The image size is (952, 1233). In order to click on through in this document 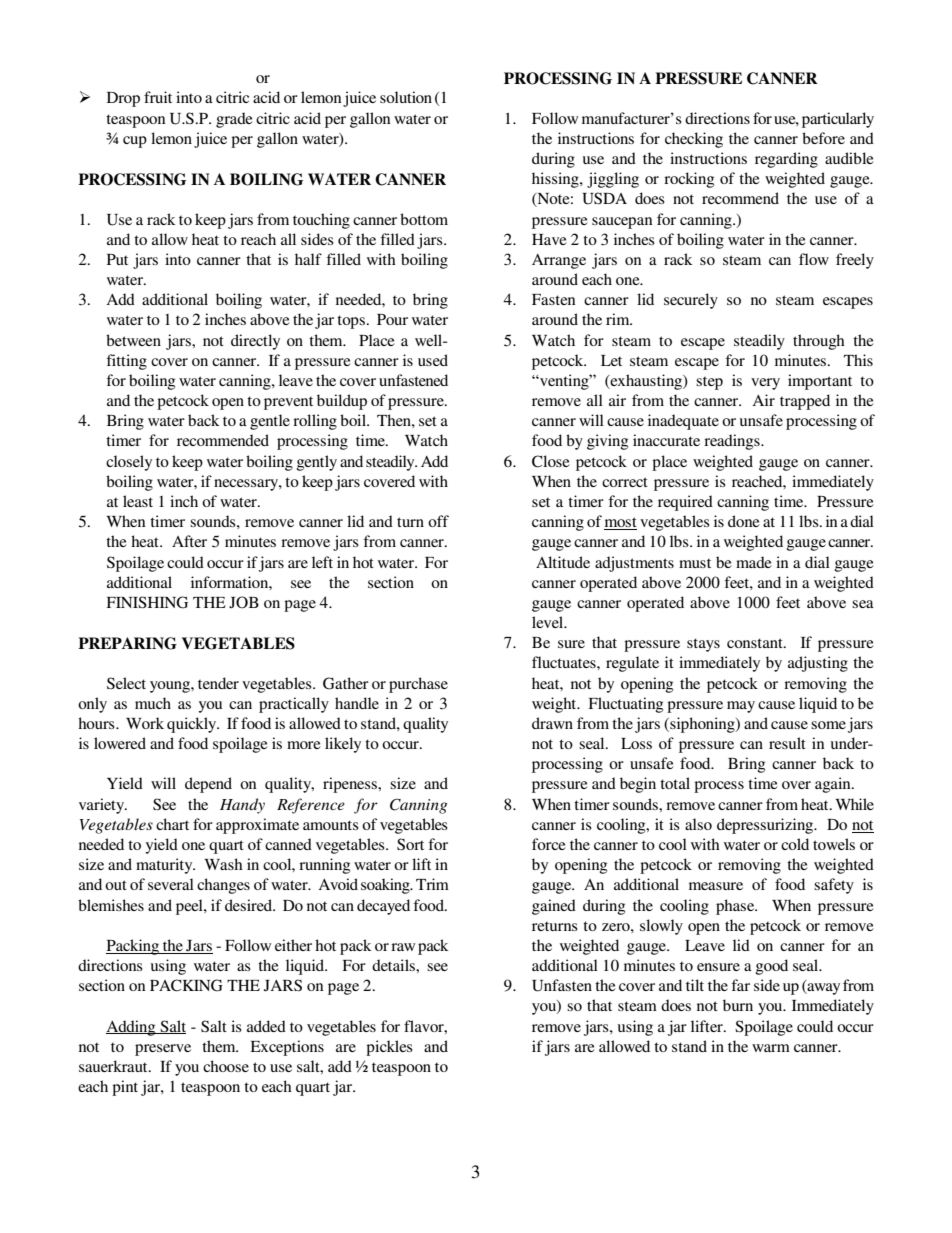, I will do `click(819, 342)`.
